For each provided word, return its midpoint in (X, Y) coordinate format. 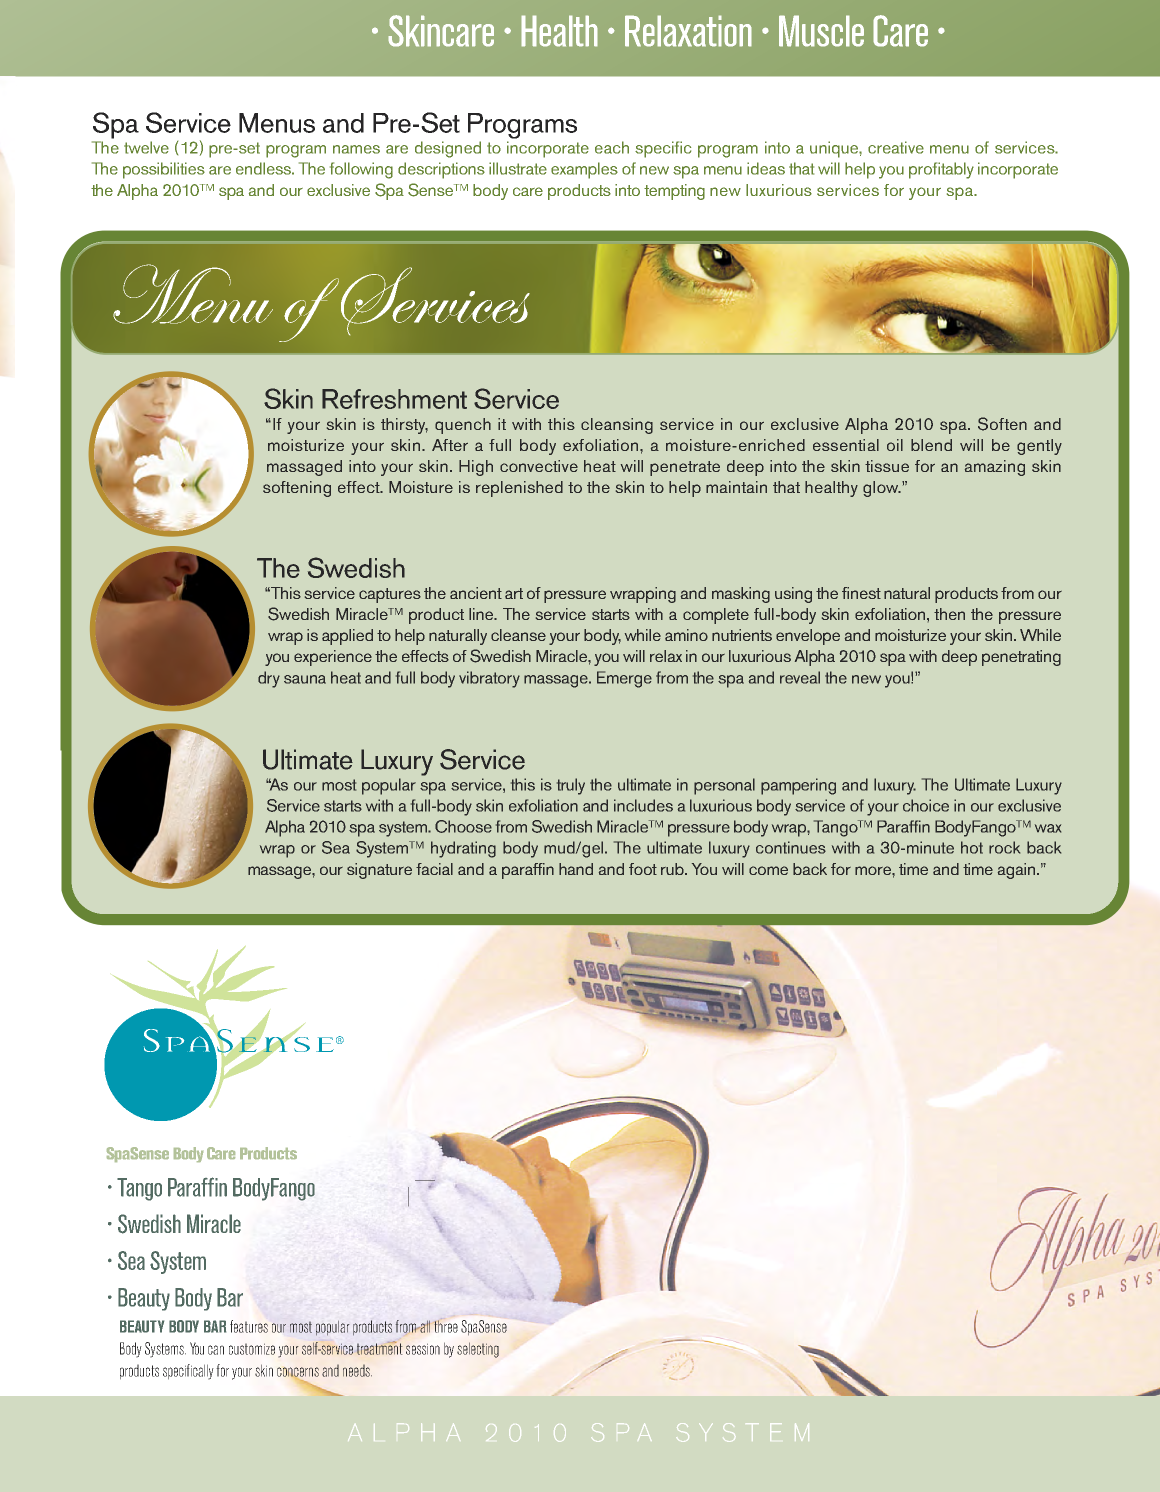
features (249, 1326)
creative (896, 147)
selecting (478, 1350)
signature (379, 871)
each (612, 147)
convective (539, 466)
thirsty (404, 426)
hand (576, 869)
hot (972, 847)
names (356, 149)
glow (882, 489)
